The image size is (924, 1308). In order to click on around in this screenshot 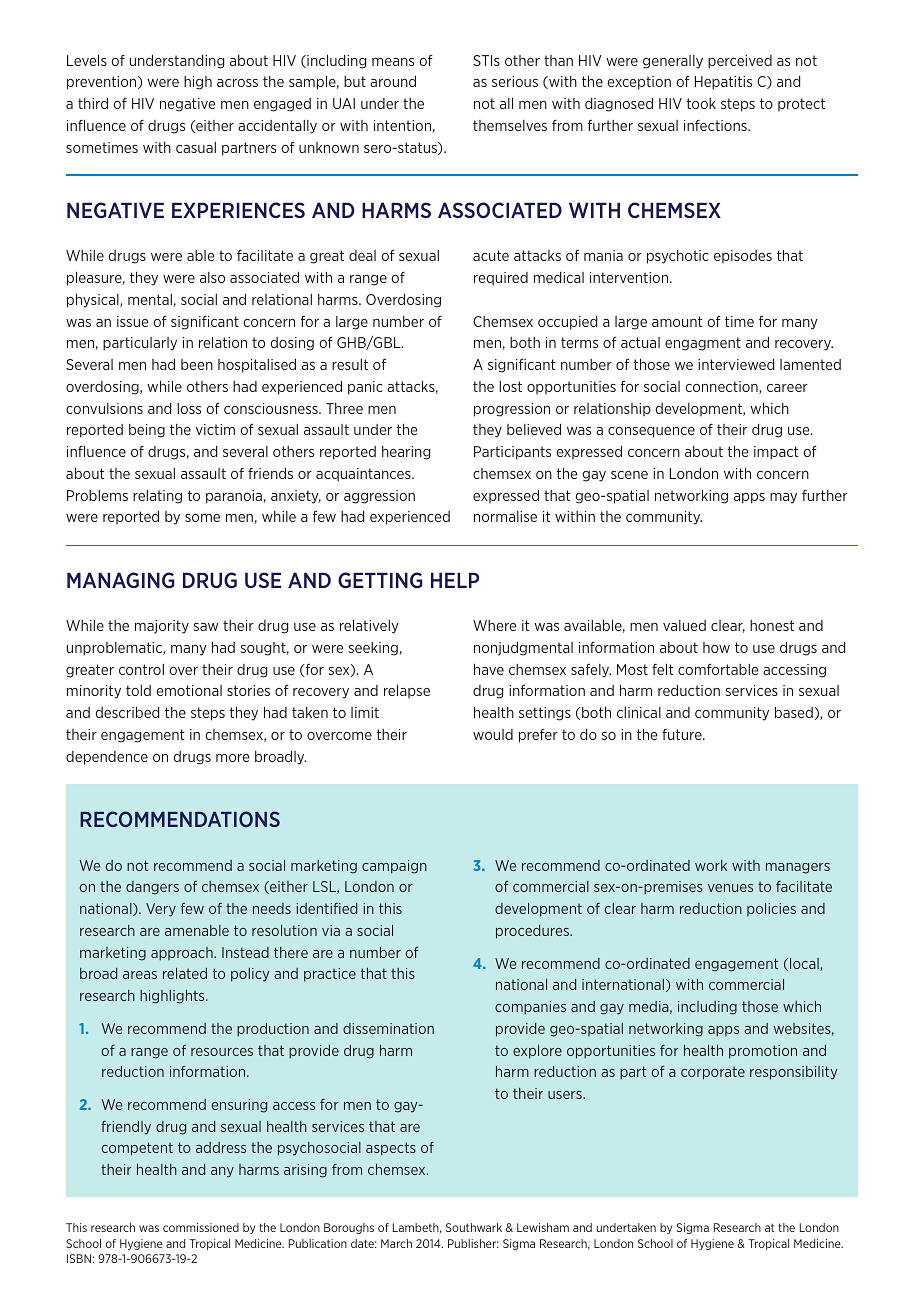, I will do `click(393, 81)`.
